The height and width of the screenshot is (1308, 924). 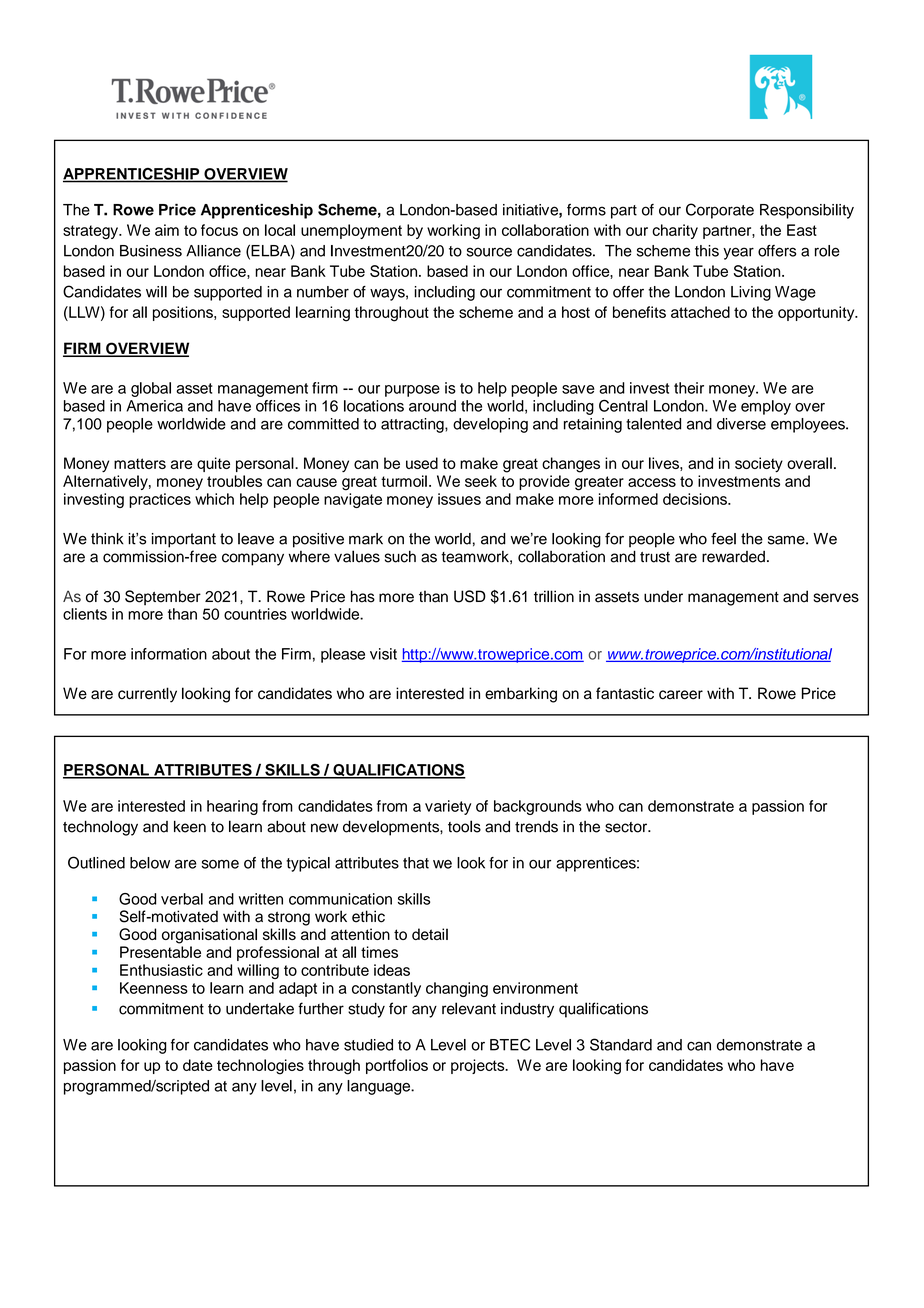 I want to click on technologies, so click(x=260, y=1067).
